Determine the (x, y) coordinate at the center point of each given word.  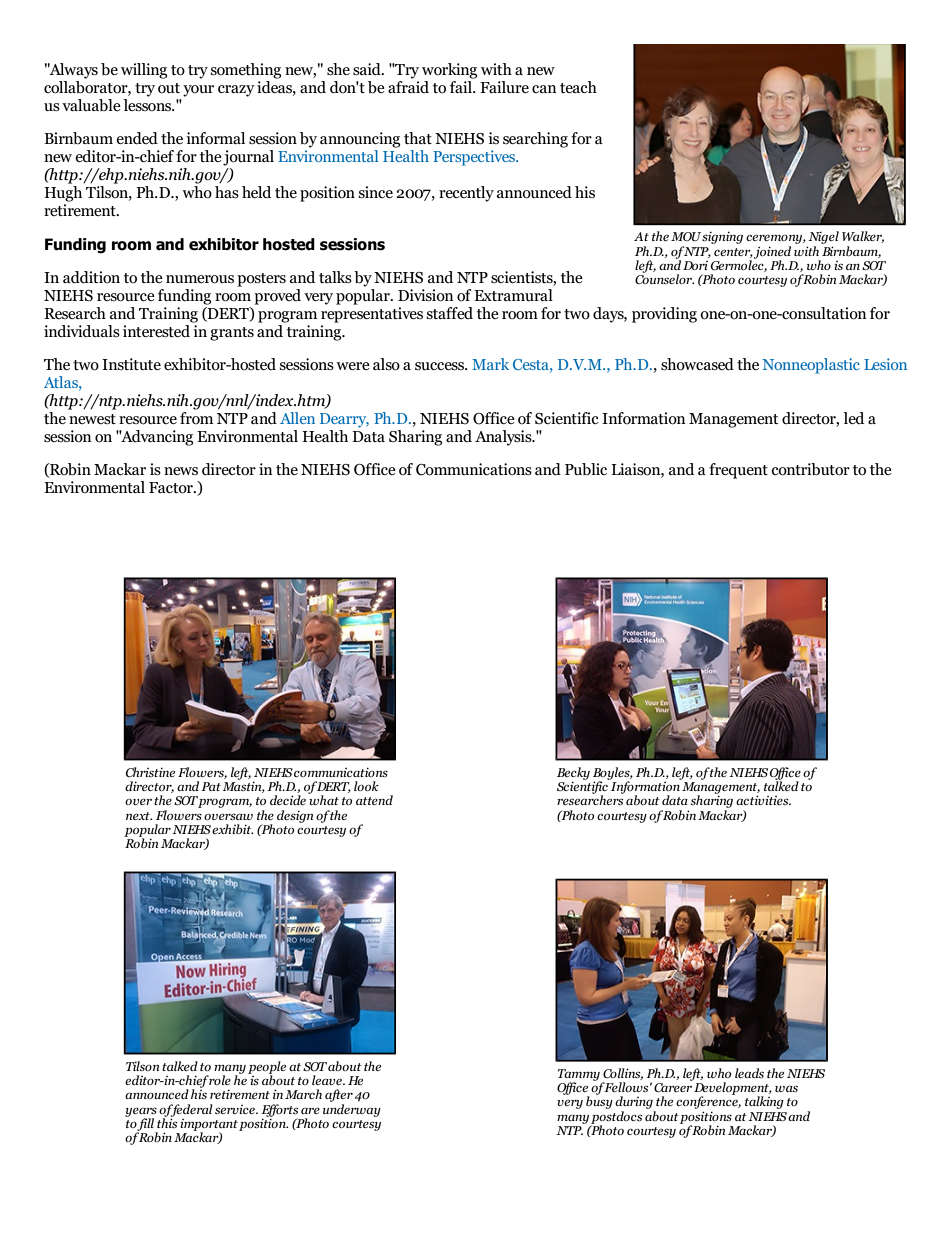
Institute (131, 364)
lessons (148, 105)
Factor (172, 488)
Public (586, 469)
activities (763, 800)
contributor (810, 469)
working (449, 71)
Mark (490, 364)
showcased (697, 364)
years (141, 1113)
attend (374, 800)
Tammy (579, 1076)
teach (578, 87)
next (139, 816)
